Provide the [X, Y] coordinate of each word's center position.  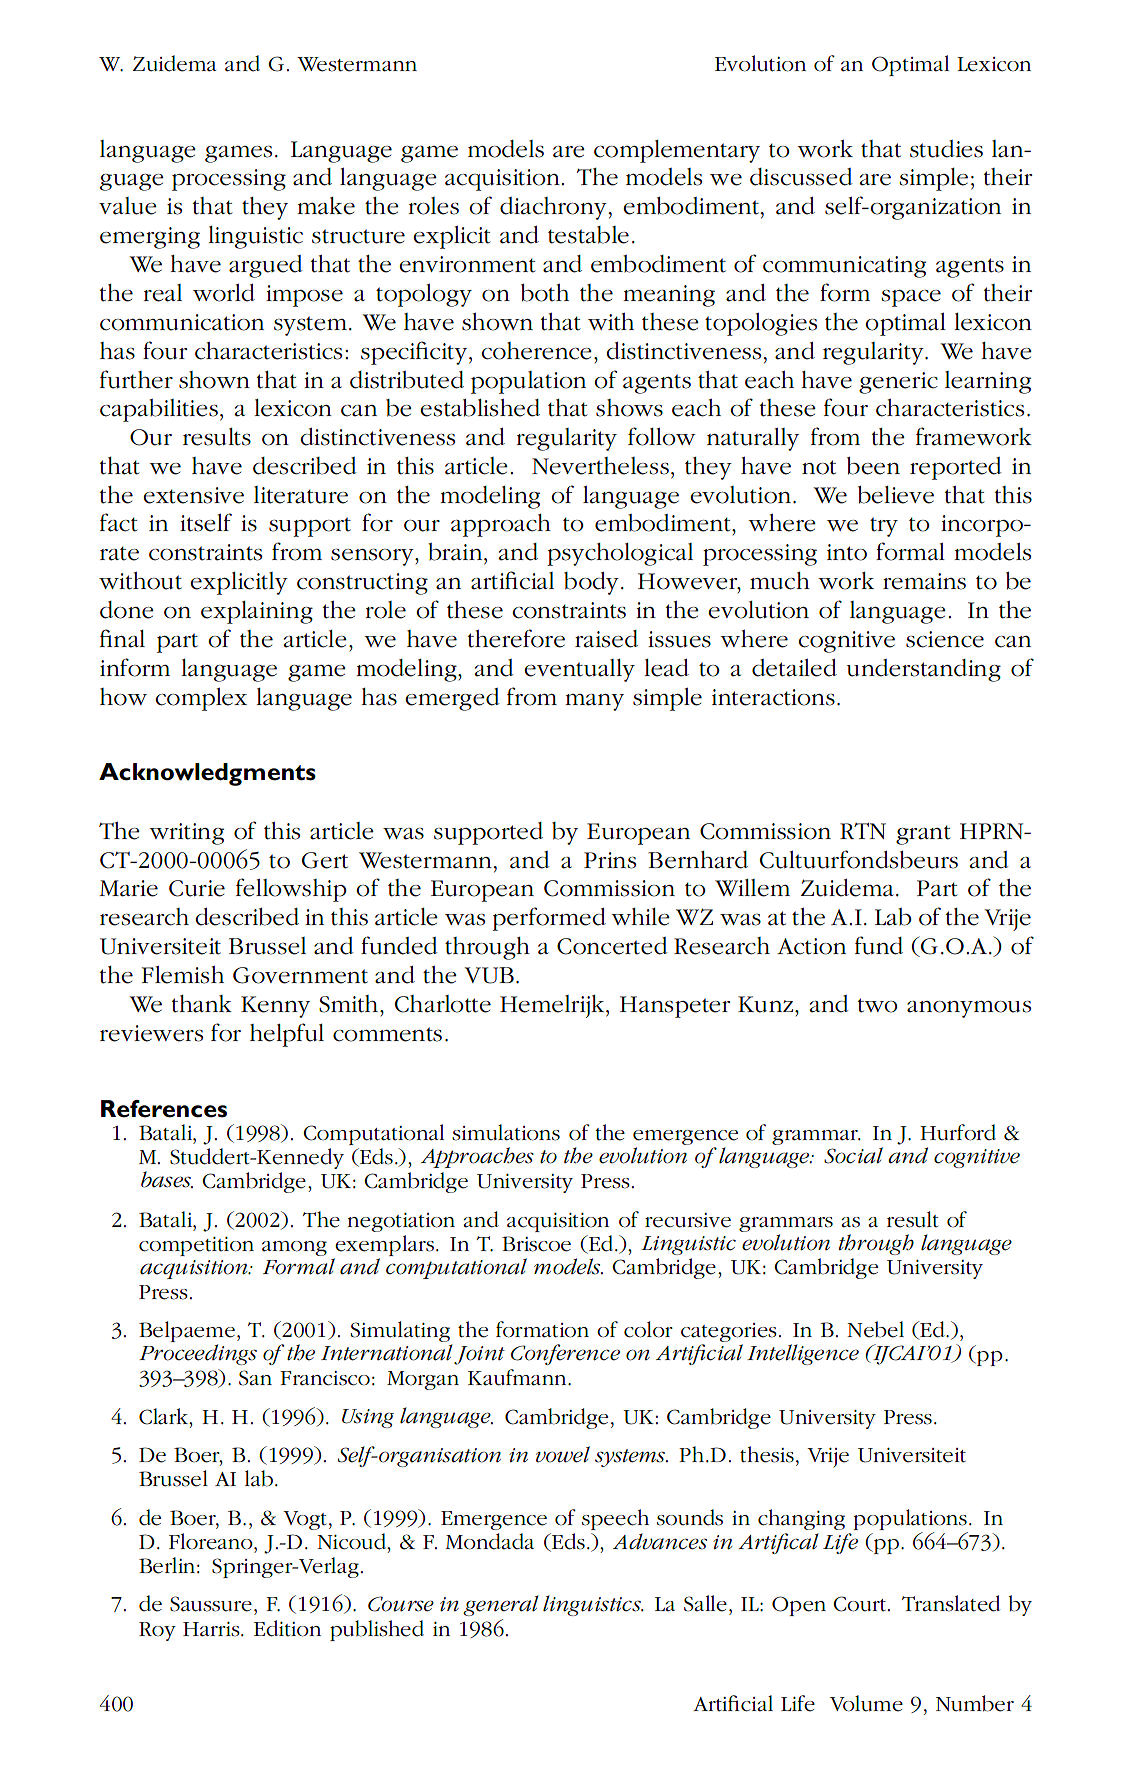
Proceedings [198, 1354]
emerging [150, 238]
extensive [193, 495]
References [164, 1109]
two [877, 1005]
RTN [863, 831]
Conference [565, 1354]
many [594, 702]
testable [588, 235]
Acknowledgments [207, 774]
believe [896, 495]
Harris [212, 1629]
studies [946, 149]
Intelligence [803, 1354]
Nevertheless [600, 466]
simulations [506, 1132]
